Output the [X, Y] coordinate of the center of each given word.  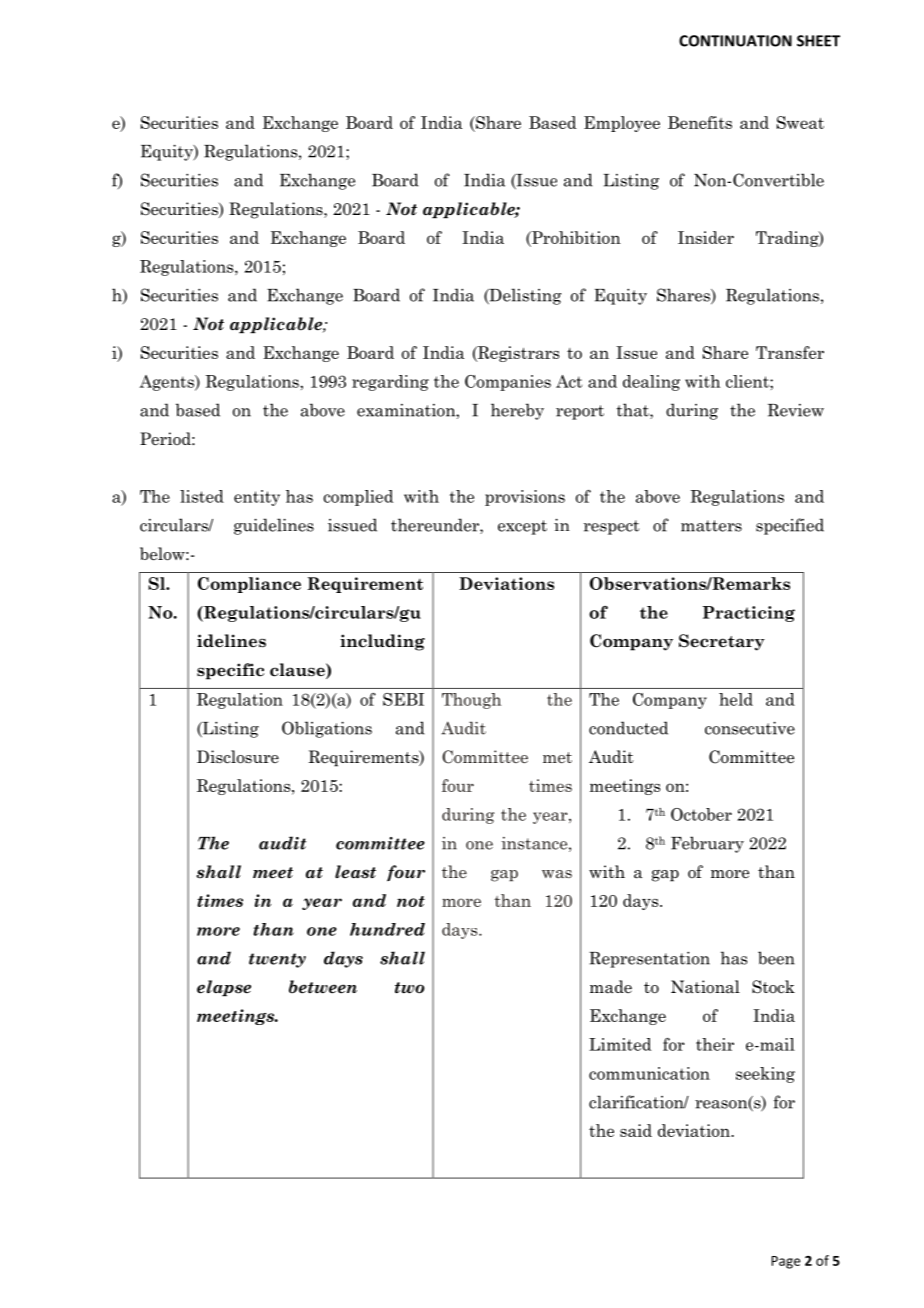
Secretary [722, 642]
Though [471, 701]
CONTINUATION [735, 41]
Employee [622, 124]
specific [230, 671]
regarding [390, 383]
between [323, 987]
